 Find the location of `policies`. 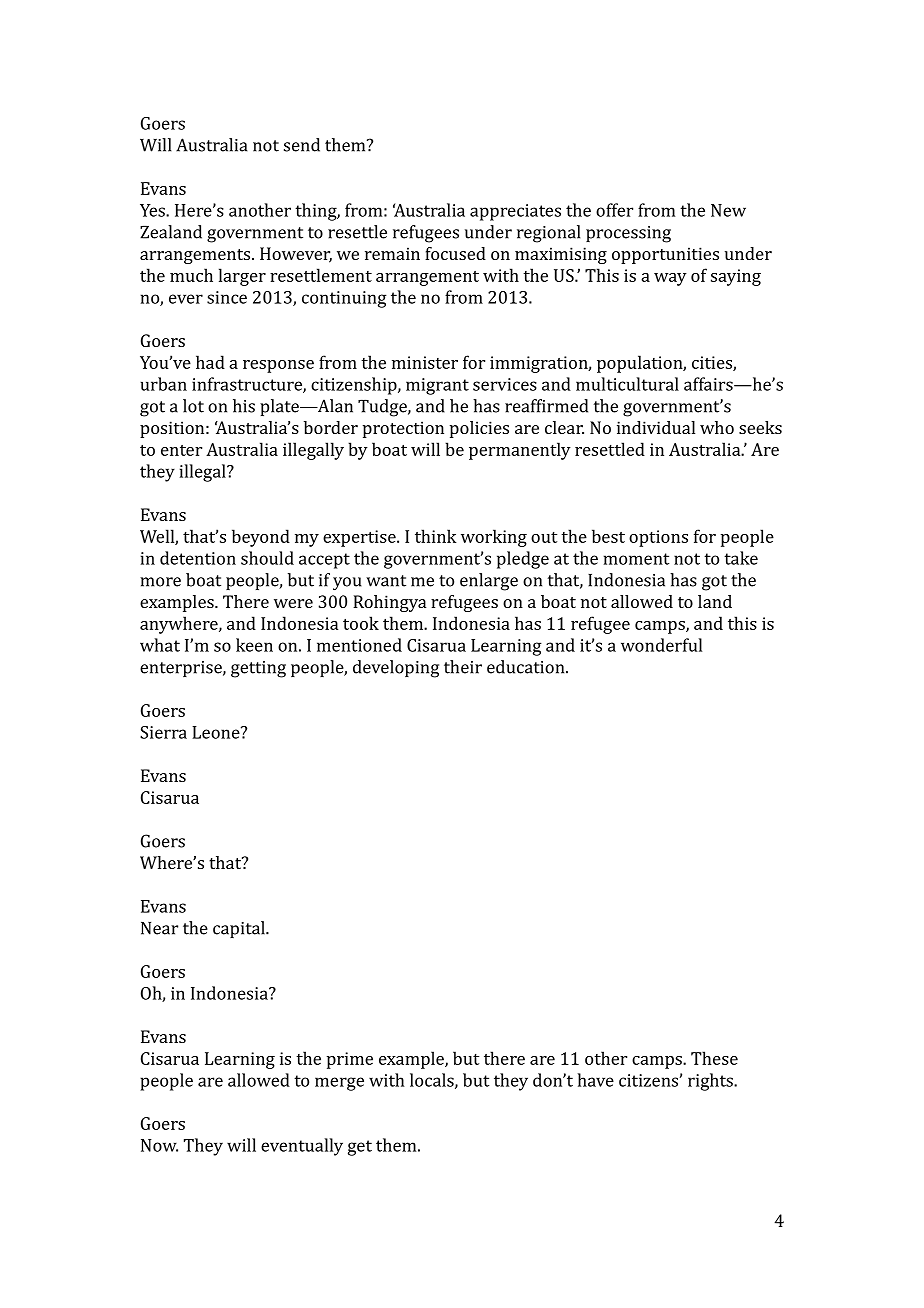

policies is located at coordinates (479, 429).
